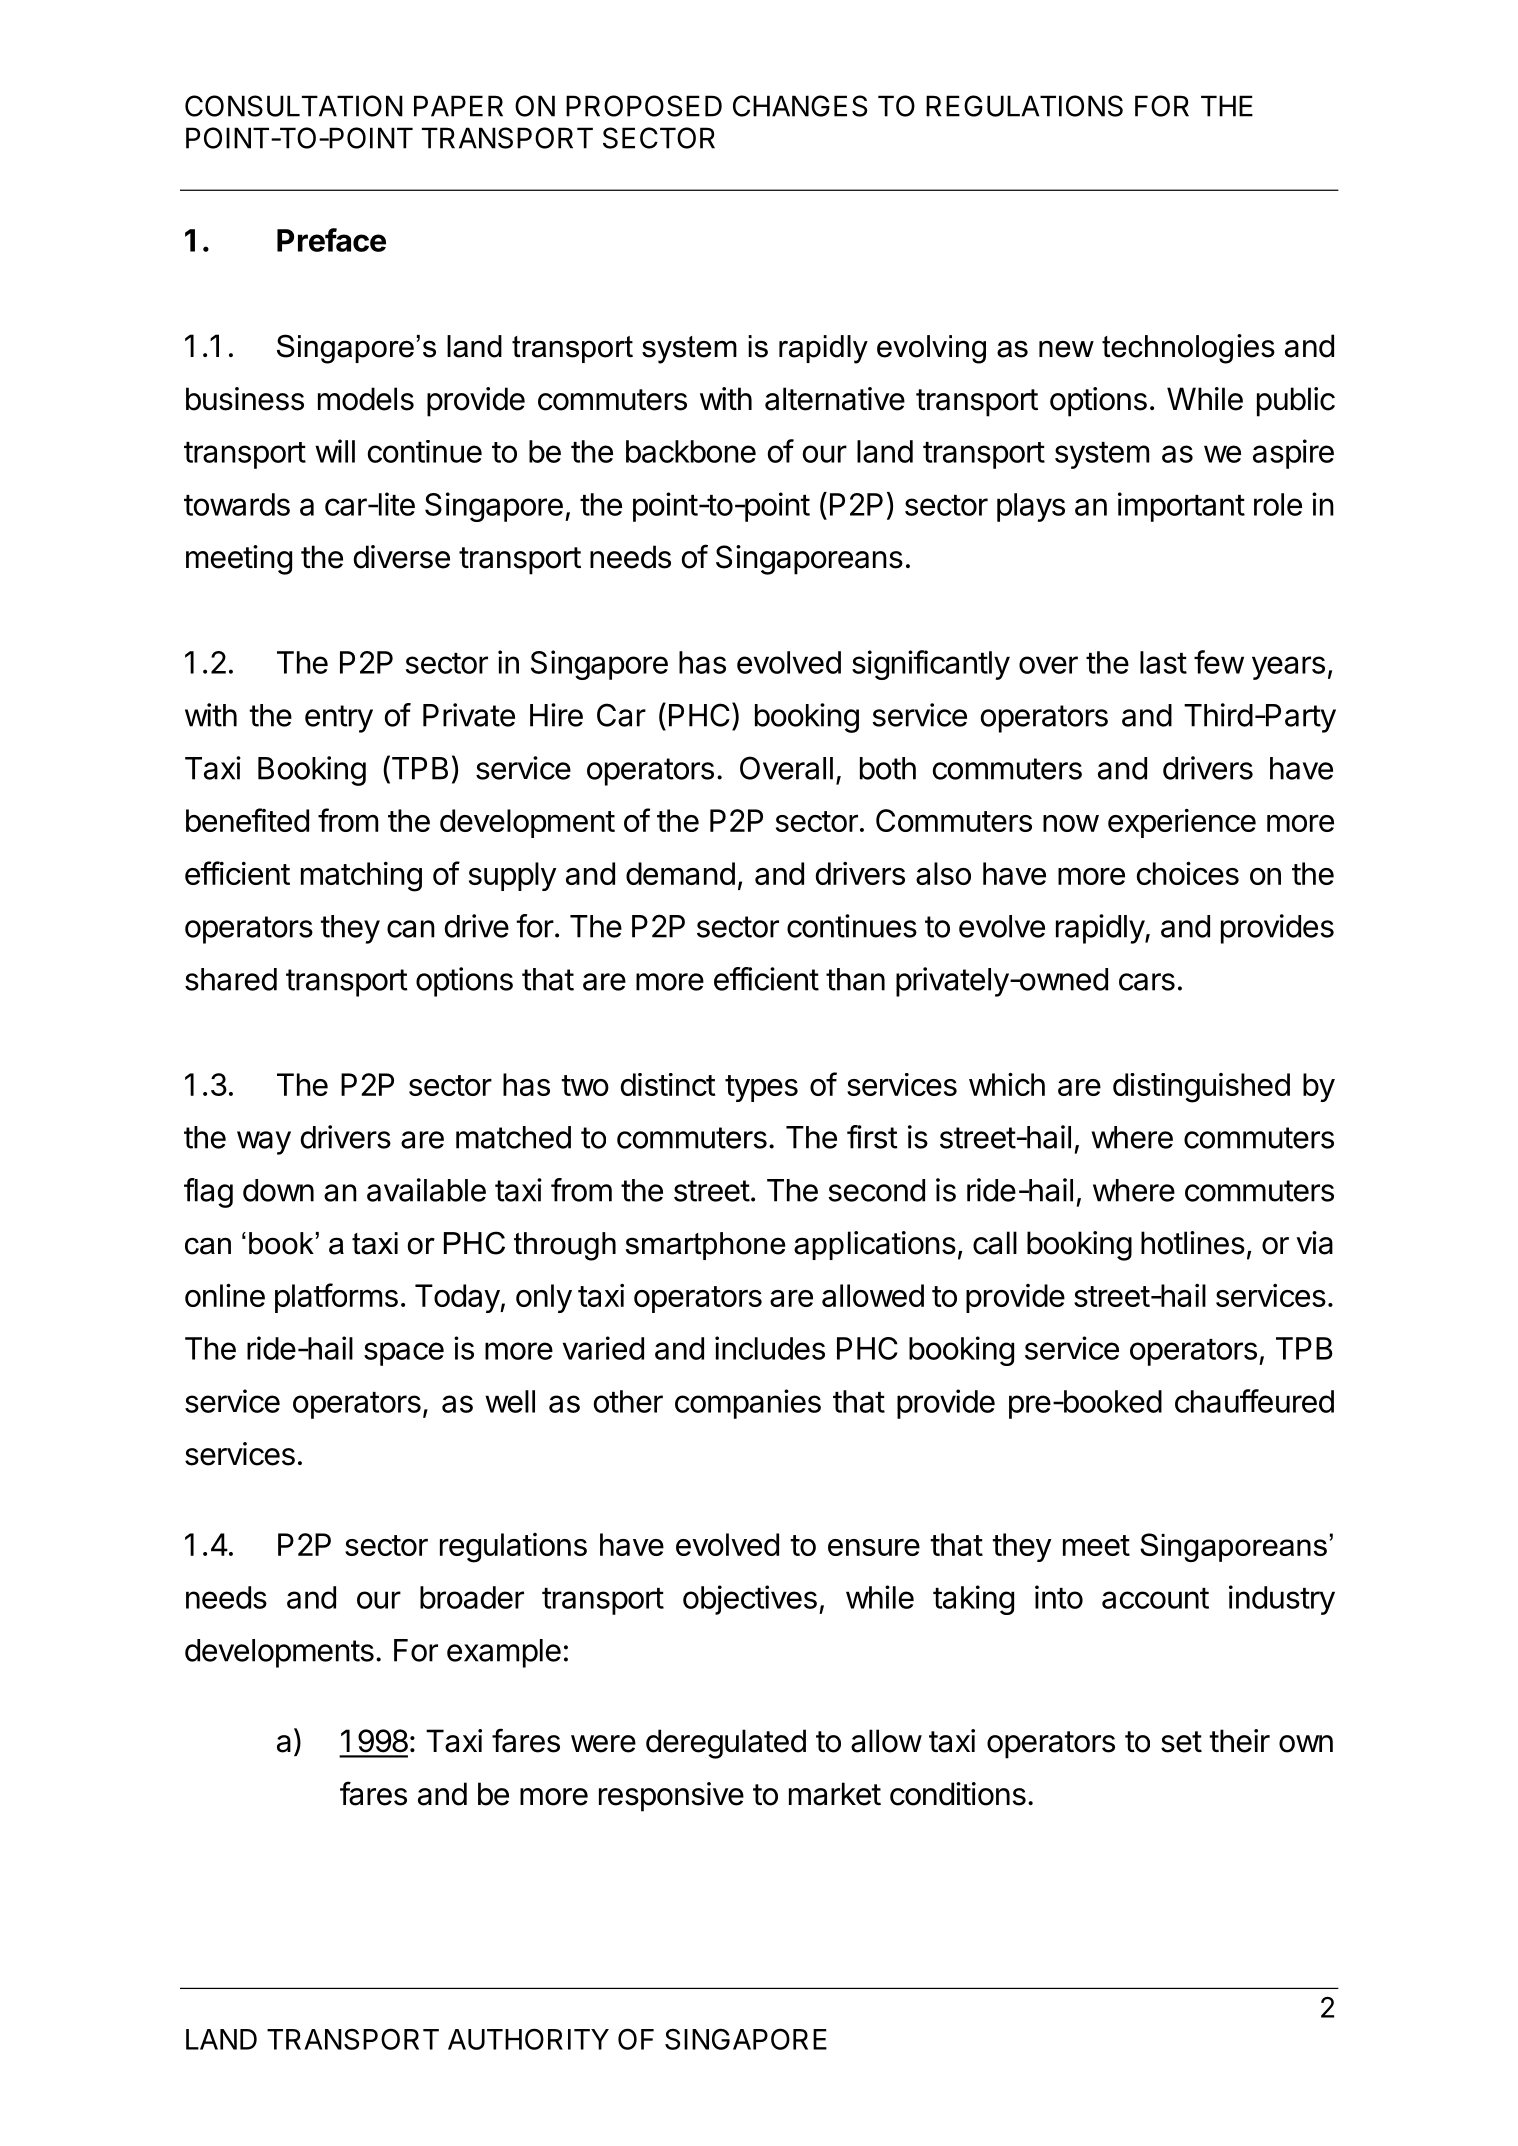  I want to click on experience, so click(1182, 823).
